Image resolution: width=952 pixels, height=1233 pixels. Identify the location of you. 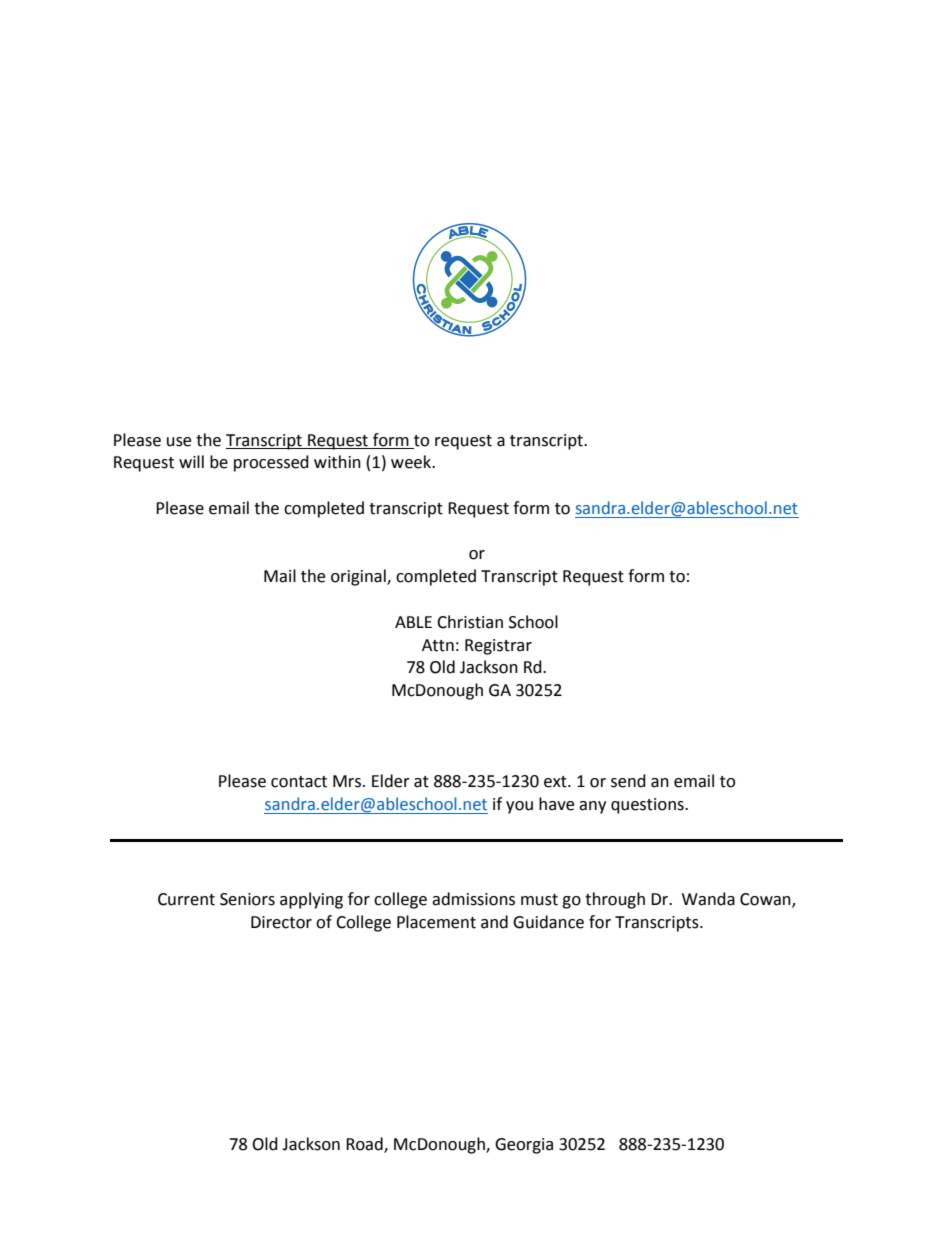
(519, 807).
